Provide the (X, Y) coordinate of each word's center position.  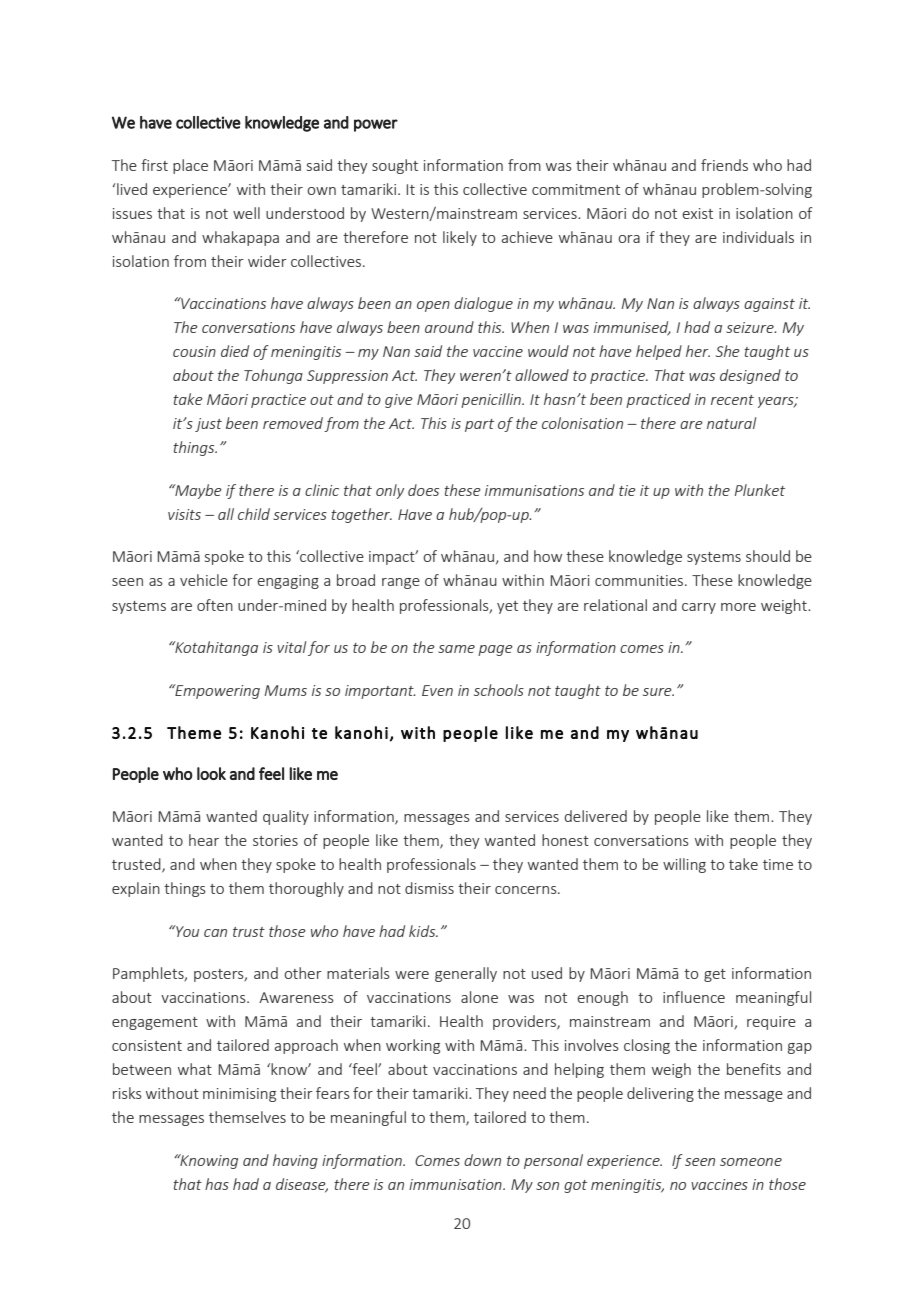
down (482, 1160)
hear (204, 840)
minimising (239, 1095)
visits (184, 514)
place (190, 166)
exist (698, 213)
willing (684, 865)
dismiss (429, 888)
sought (395, 166)
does (423, 490)
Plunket (760, 490)
